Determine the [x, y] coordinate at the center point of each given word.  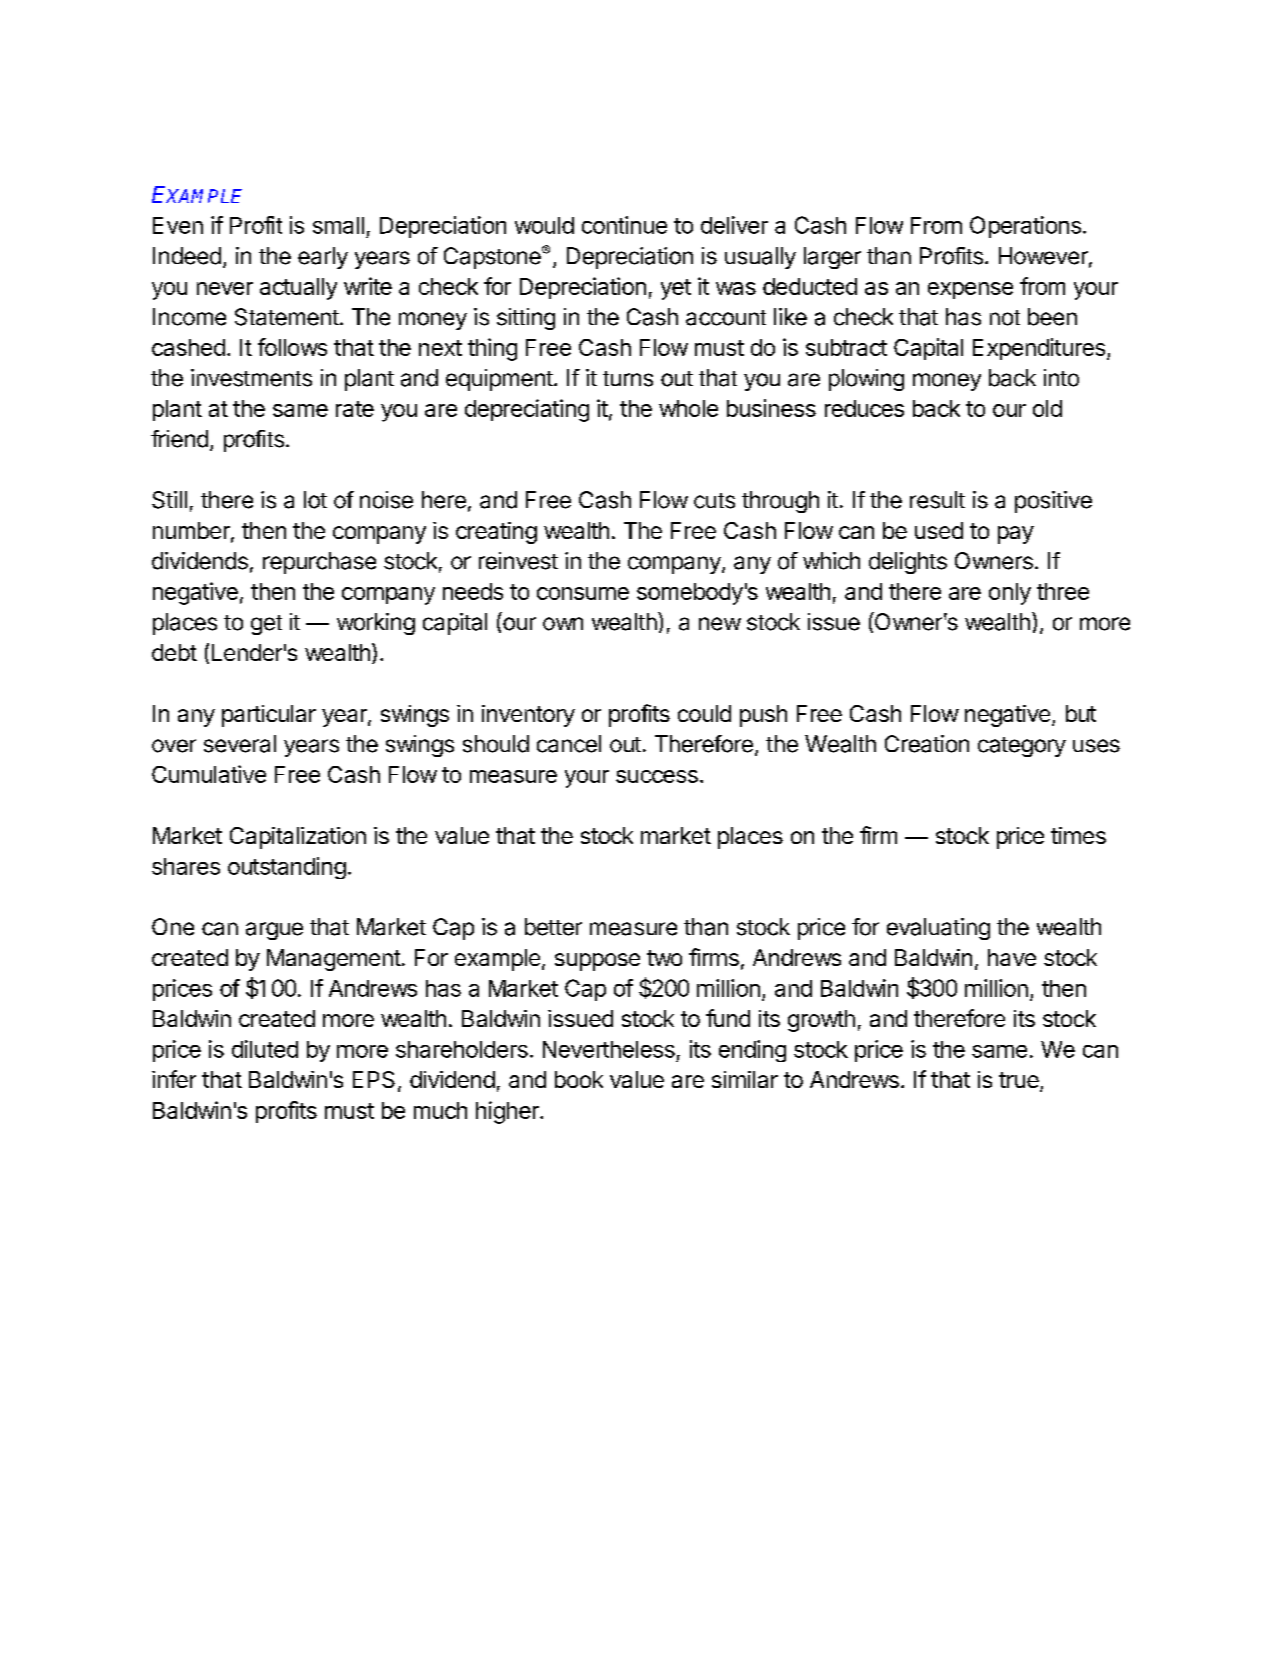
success [657, 776]
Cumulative [209, 774]
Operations [1025, 227]
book [579, 1079]
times [1078, 835]
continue [624, 225]
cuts [714, 501]
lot [315, 500]
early [323, 258]
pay [1016, 535]
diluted [265, 1049]
